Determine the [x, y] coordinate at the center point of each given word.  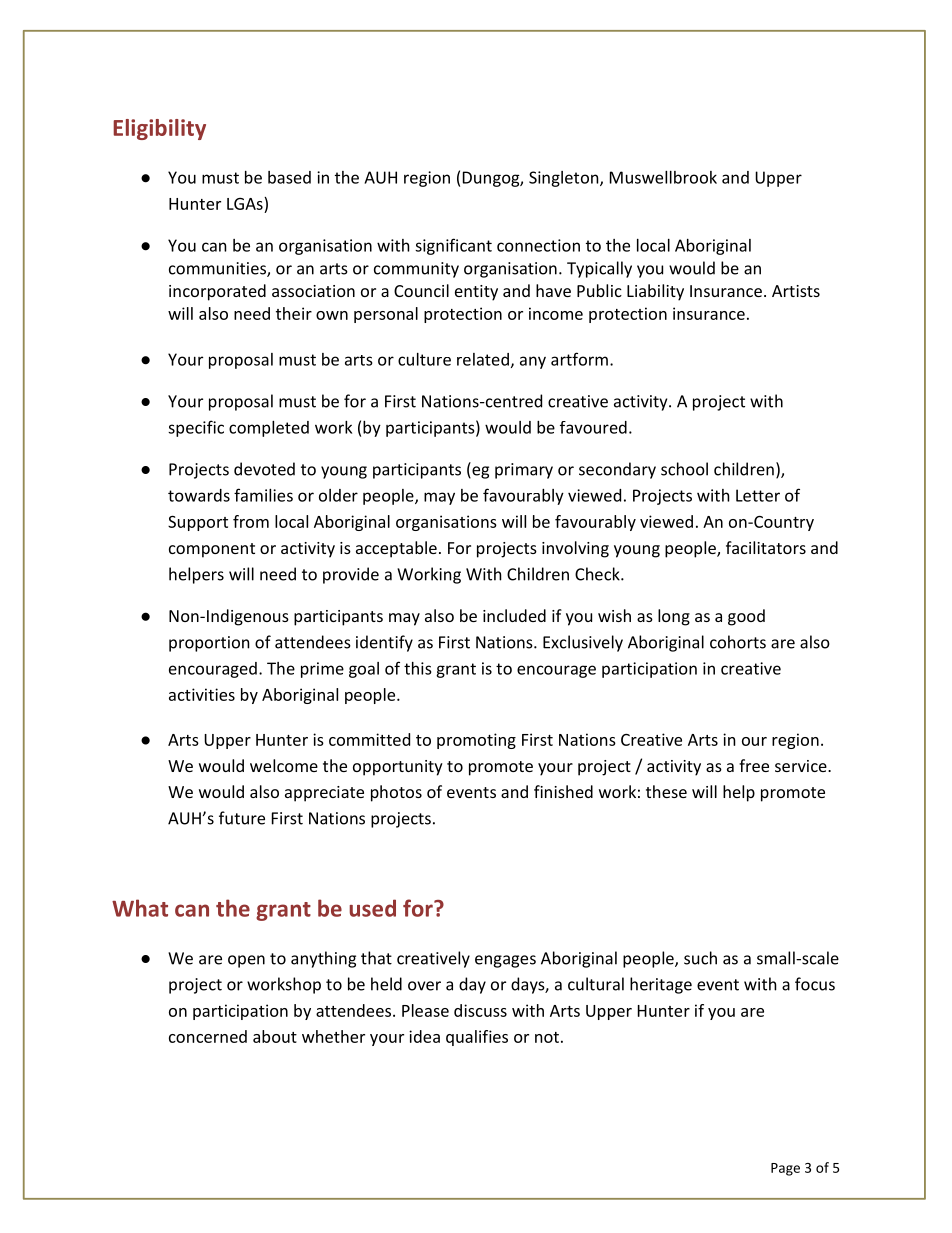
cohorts [738, 642]
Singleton [565, 179]
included [514, 615]
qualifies [477, 1038]
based [289, 177]
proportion [209, 644]
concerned [208, 1036]
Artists [796, 291]
